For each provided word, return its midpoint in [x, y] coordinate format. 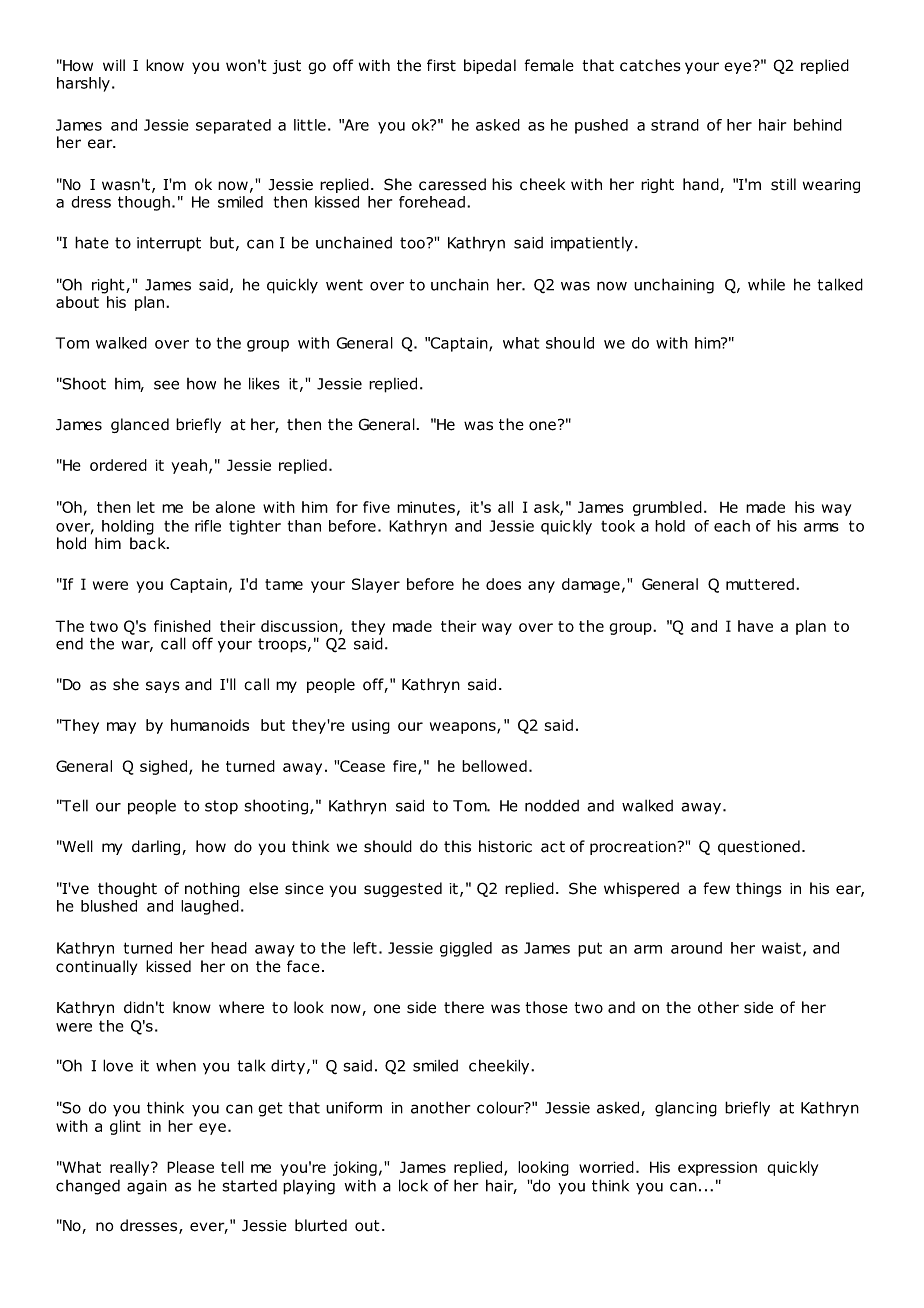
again [147, 1187]
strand [675, 125]
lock [413, 1185]
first [441, 65]
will [114, 65]
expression [717, 1168]
